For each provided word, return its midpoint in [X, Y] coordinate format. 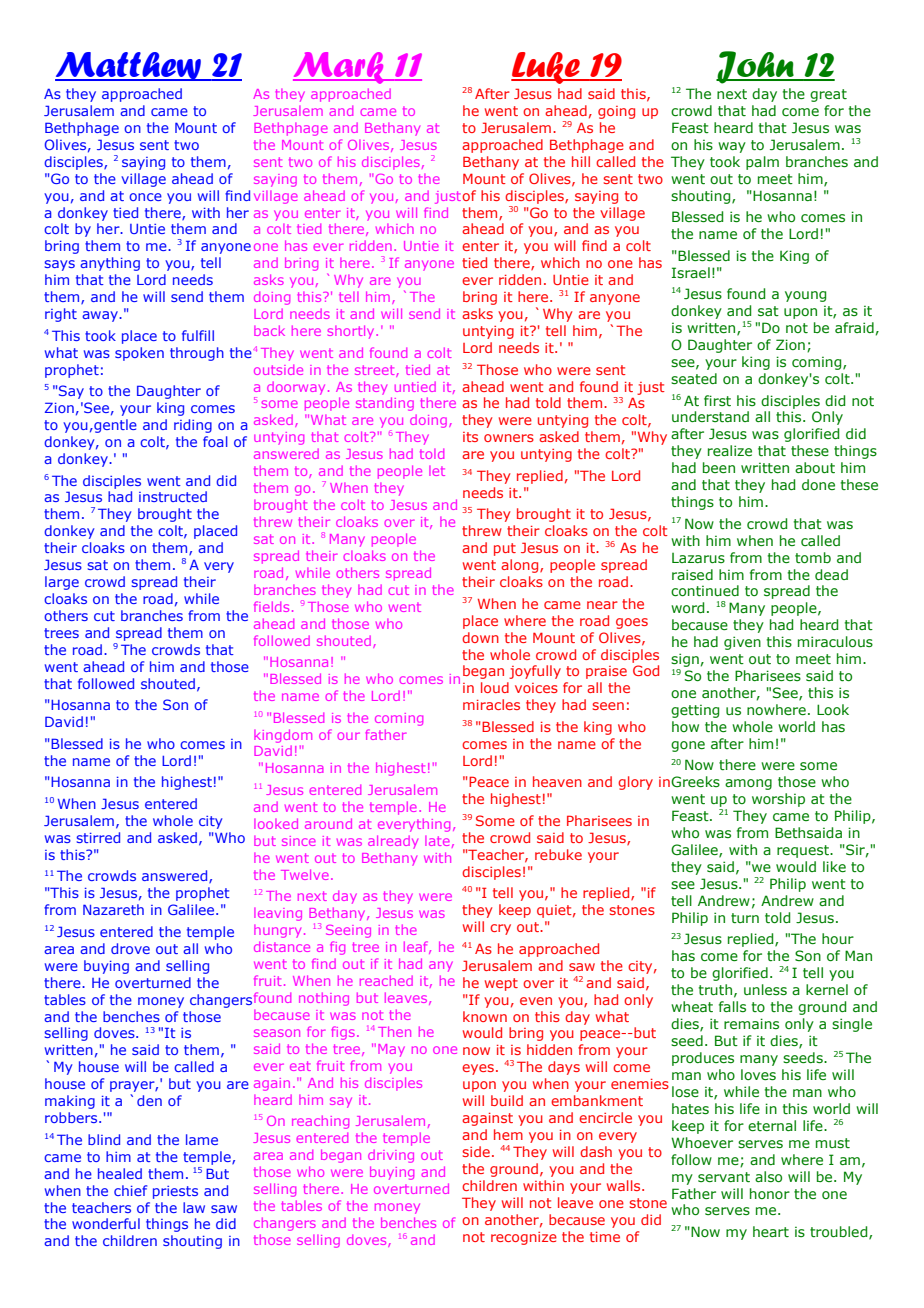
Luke [546, 68]
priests [175, 1192]
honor [770, 1193]
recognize [524, 1238]
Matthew [129, 66]
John [756, 67]
